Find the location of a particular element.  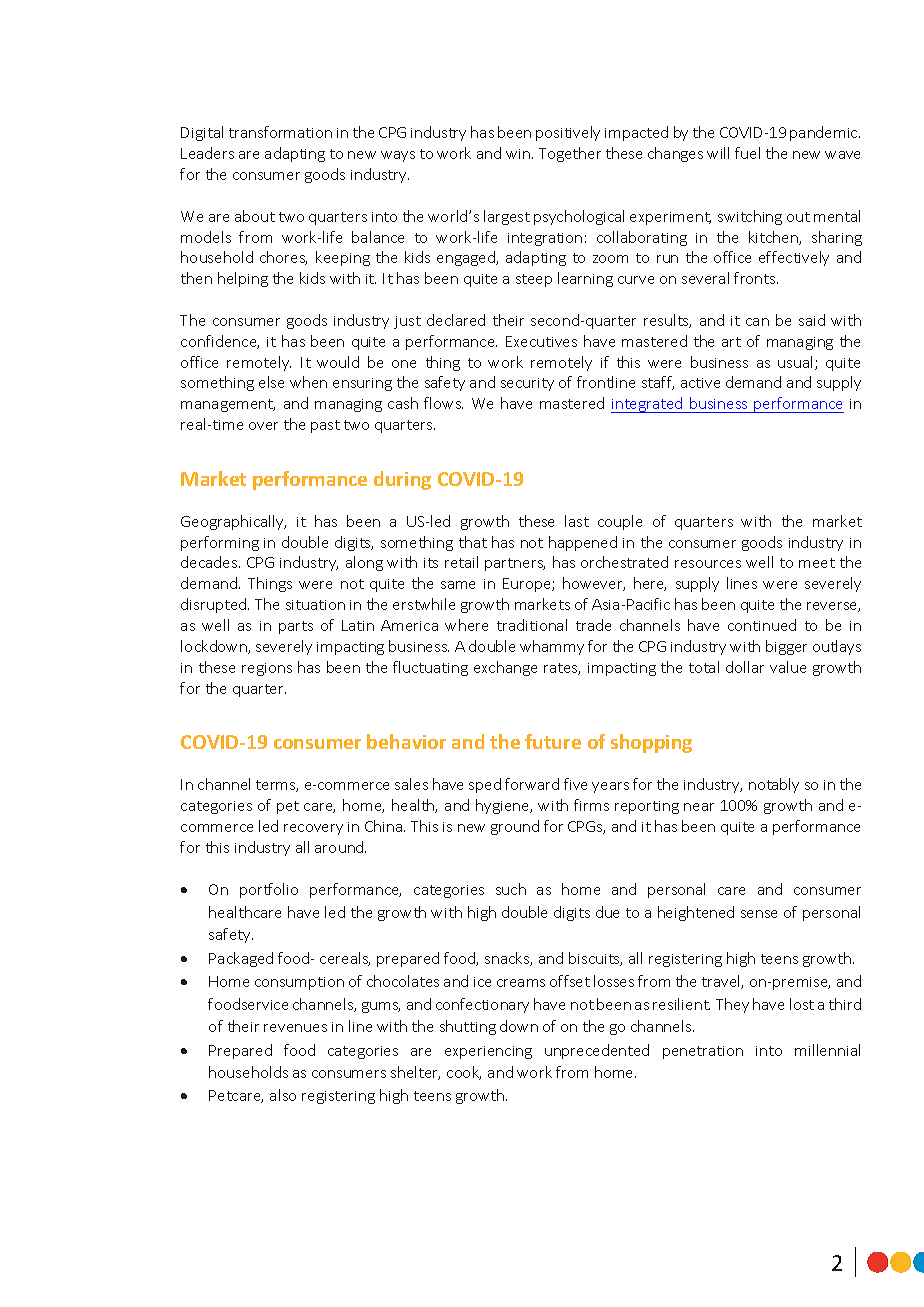

else is located at coordinates (271, 382).
